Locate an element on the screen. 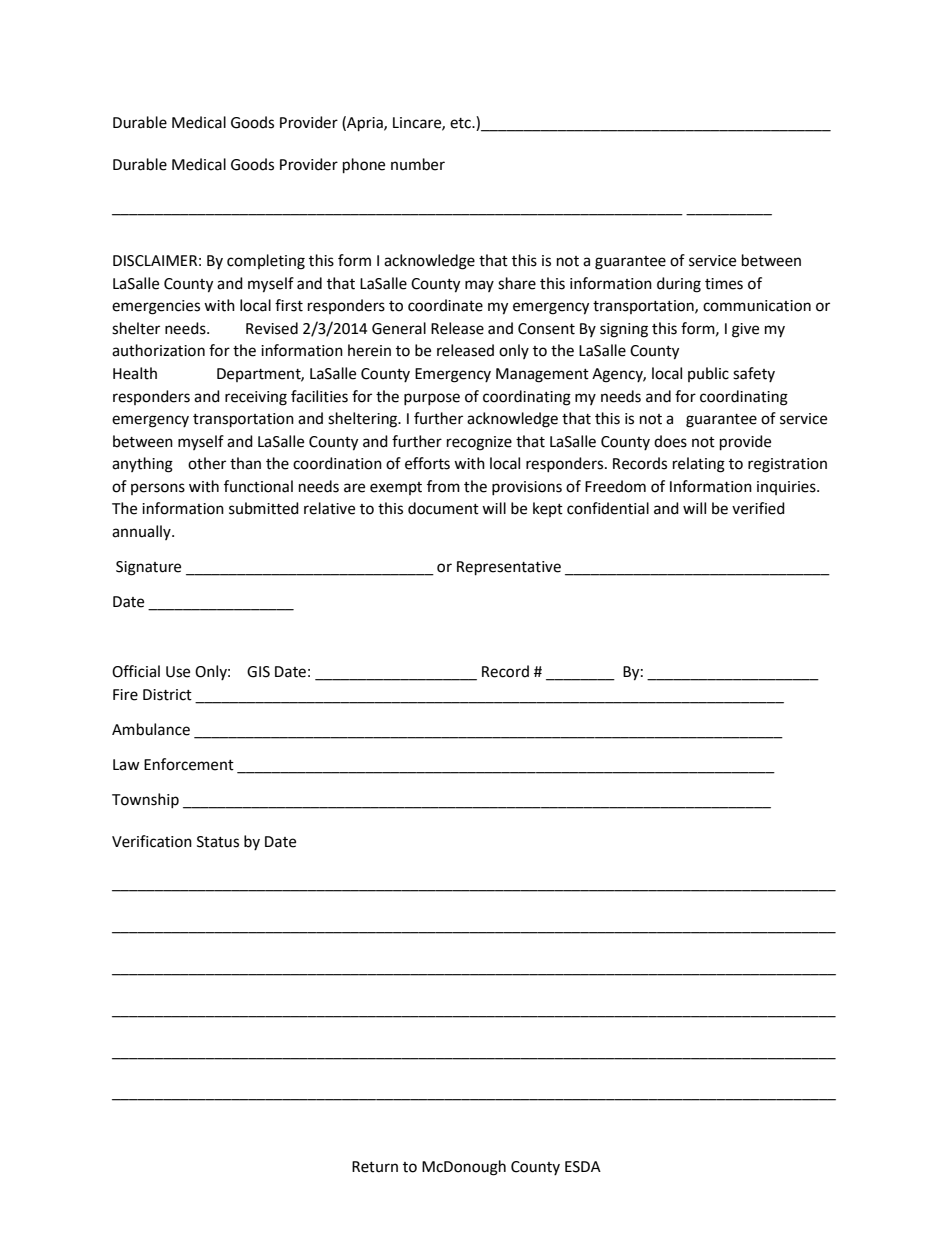  times is located at coordinates (724, 284).
